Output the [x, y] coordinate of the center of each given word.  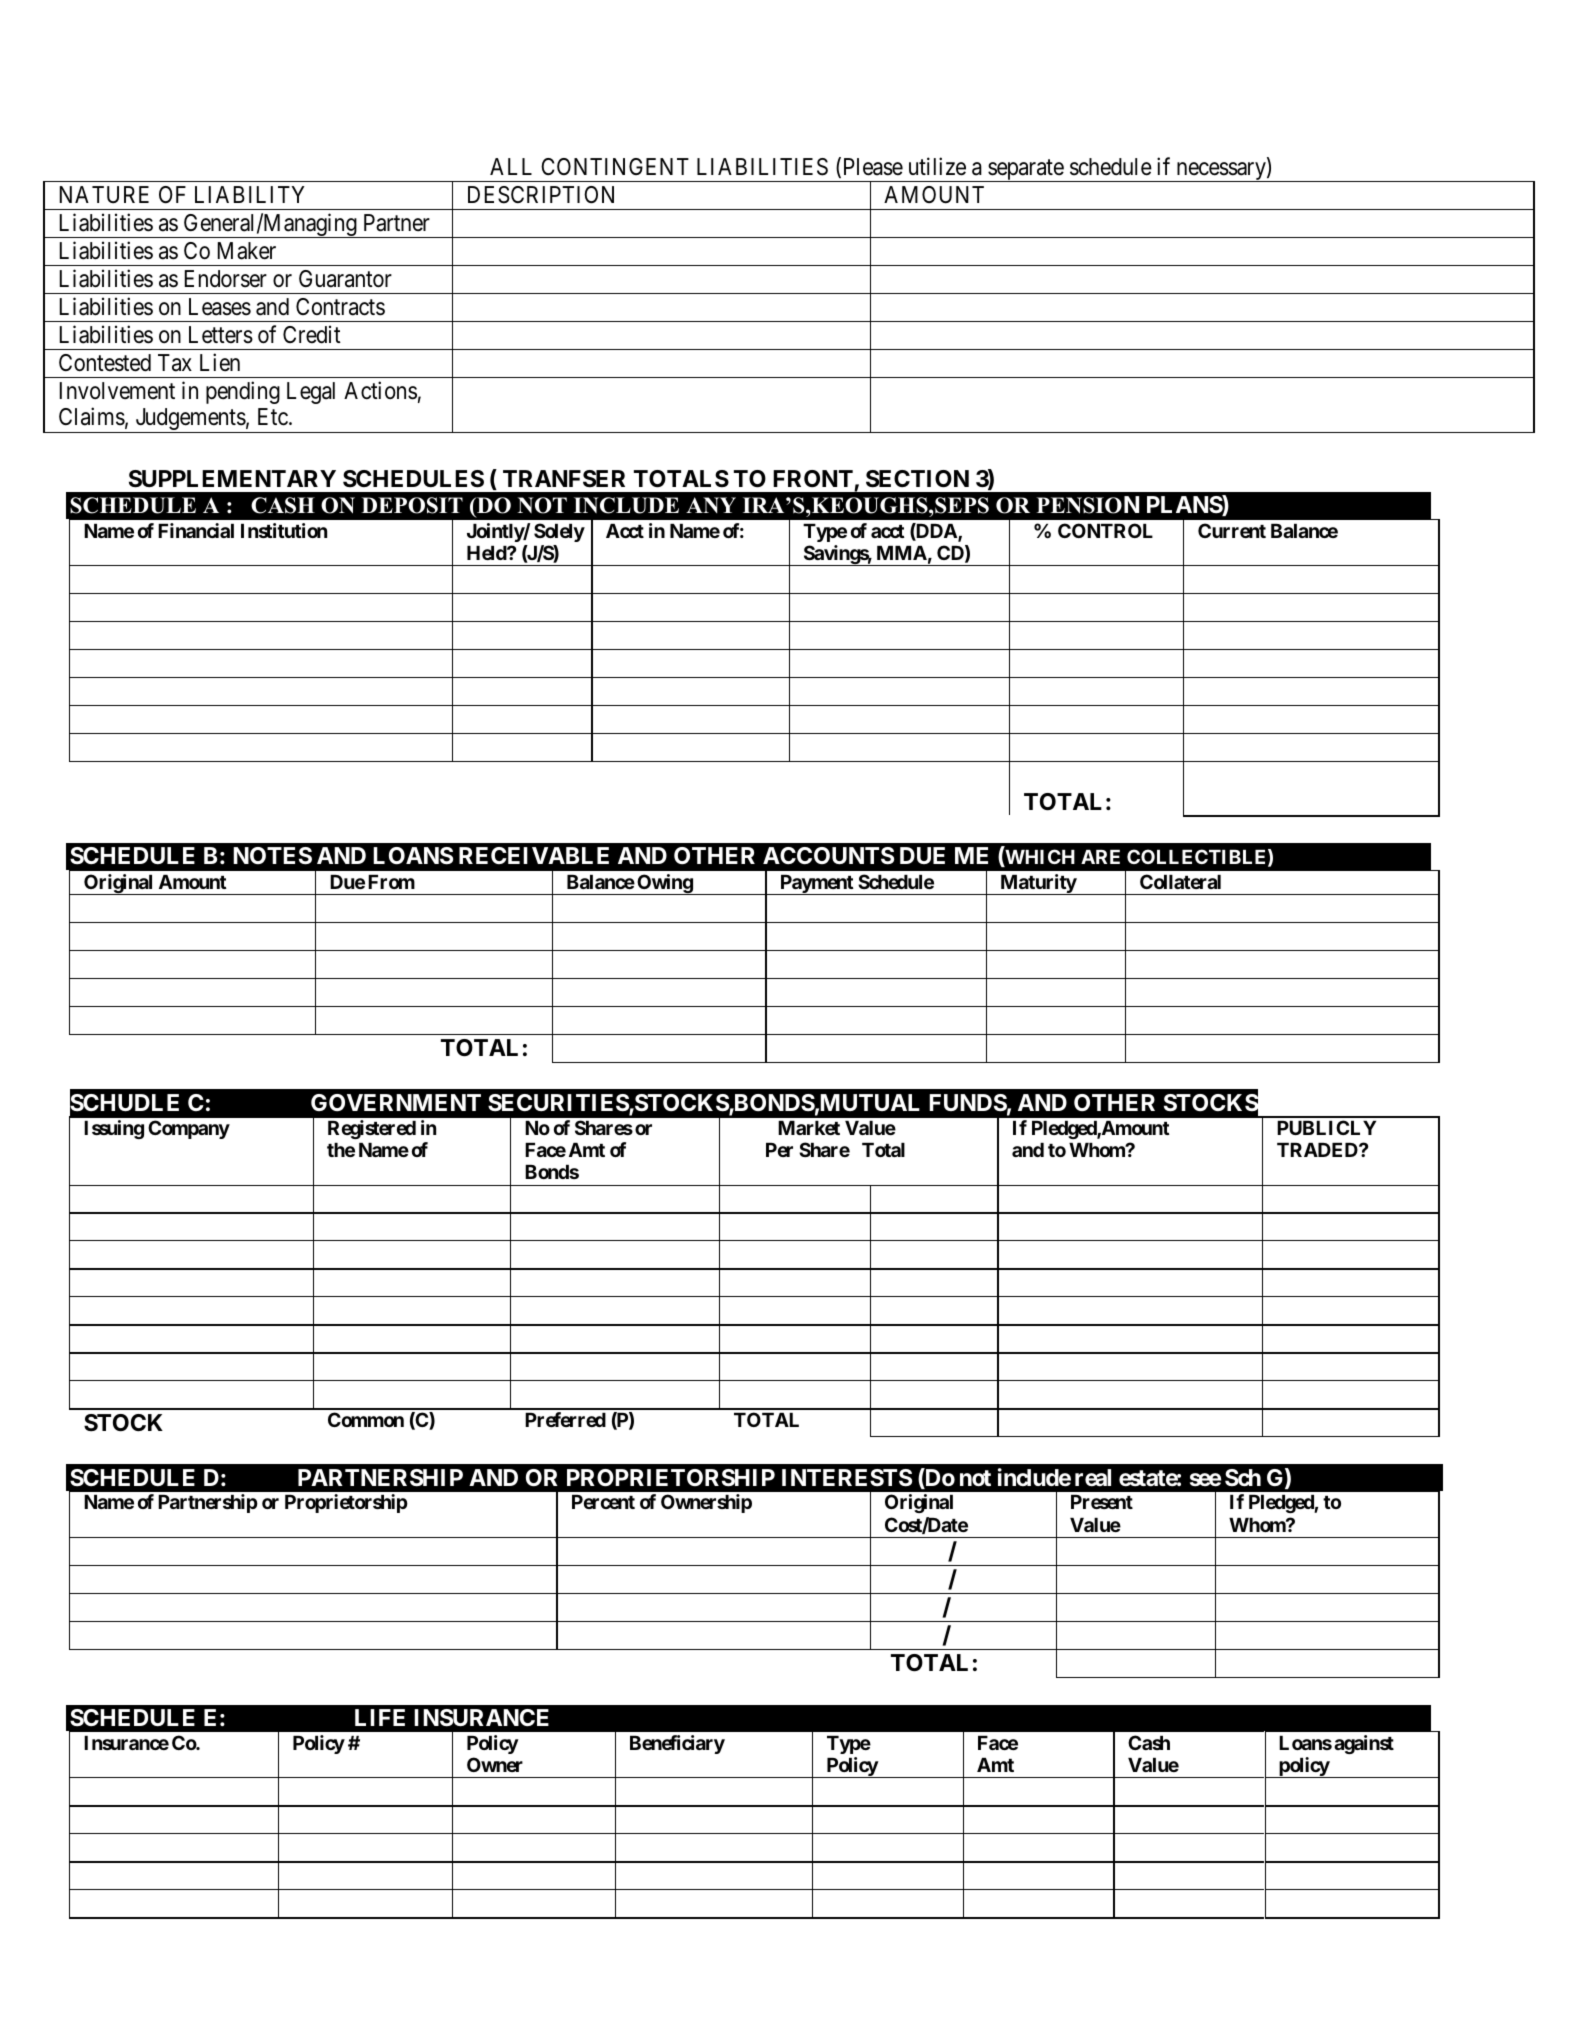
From [391, 882]
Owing [664, 884]
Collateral [1180, 881]
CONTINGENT [615, 166]
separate [1025, 171]
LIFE [380, 1717]
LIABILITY [250, 194]
